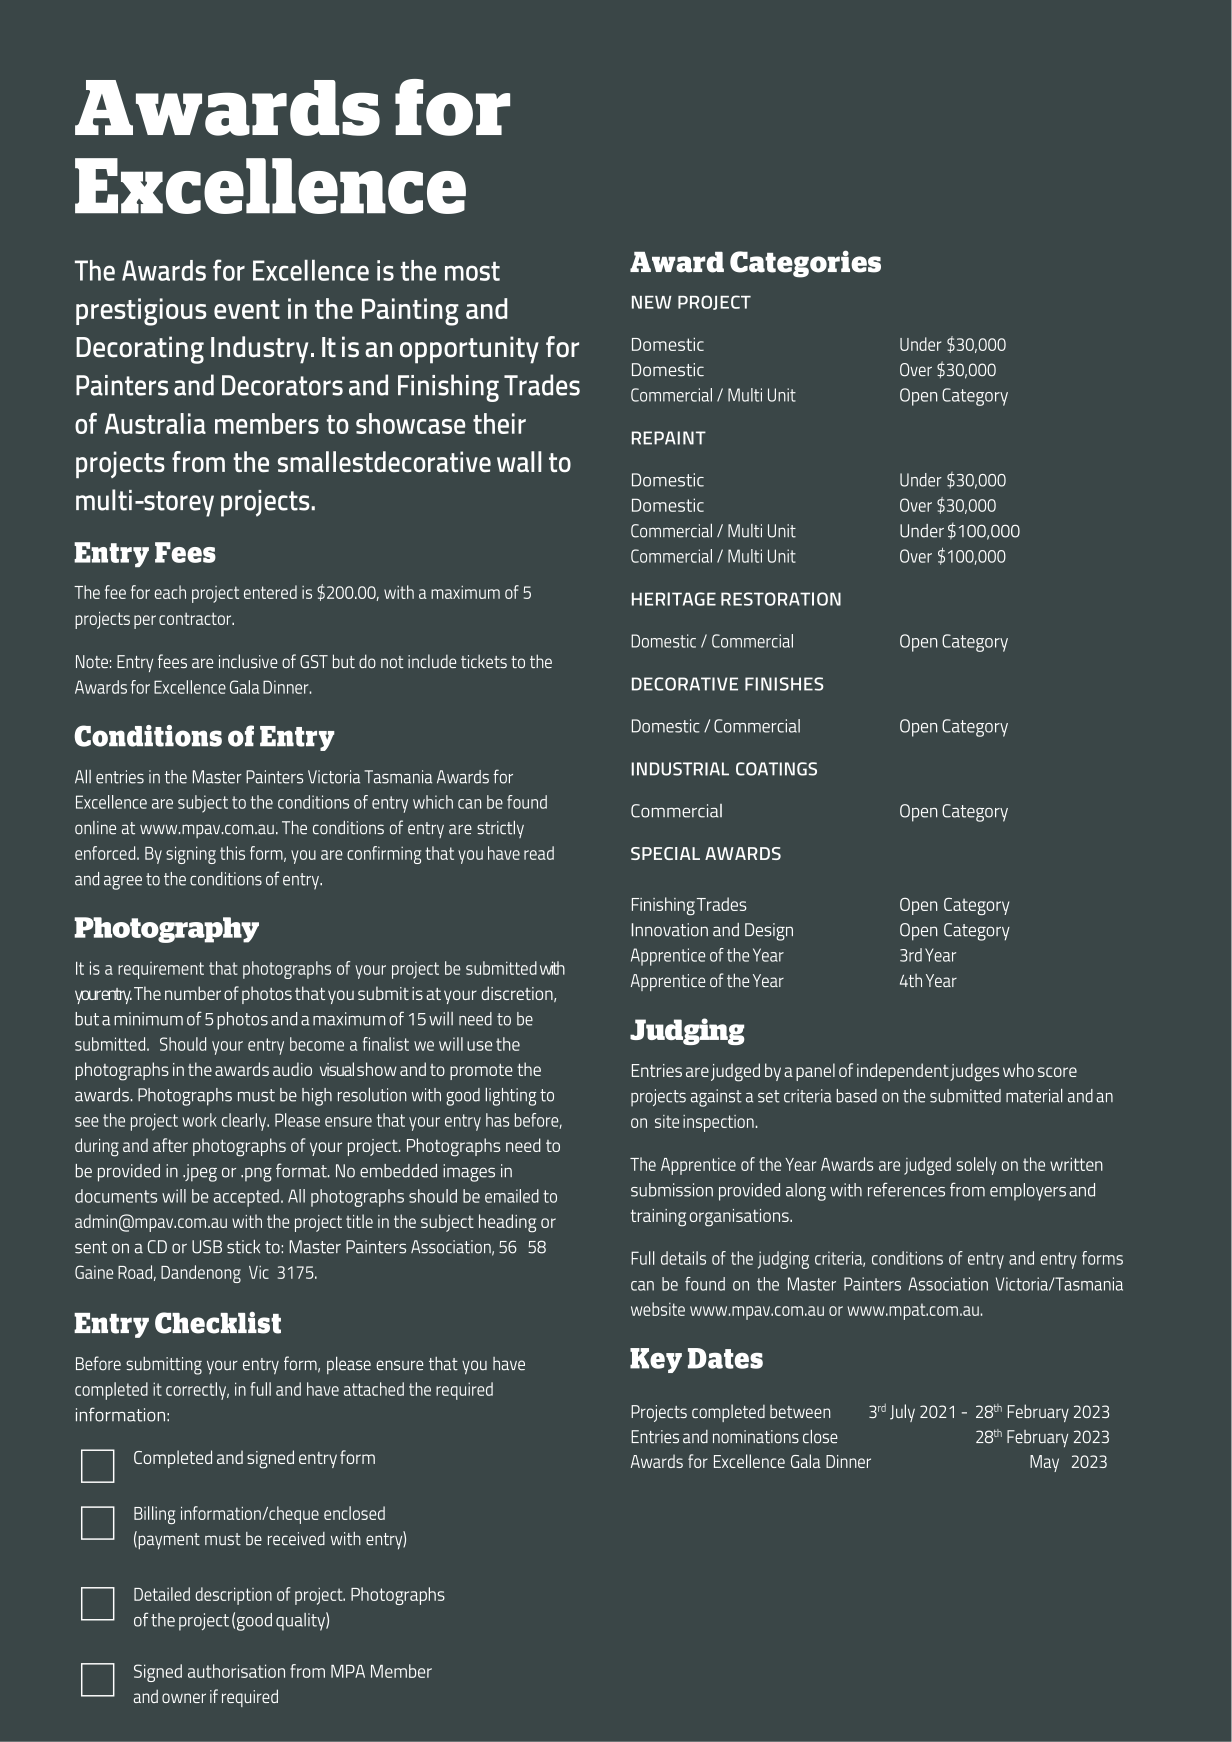 Image resolution: width=1232 pixels, height=1742 pixels. What do you see at coordinates (161, 970) in the page?
I see `requirement` at bounding box center [161, 970].
